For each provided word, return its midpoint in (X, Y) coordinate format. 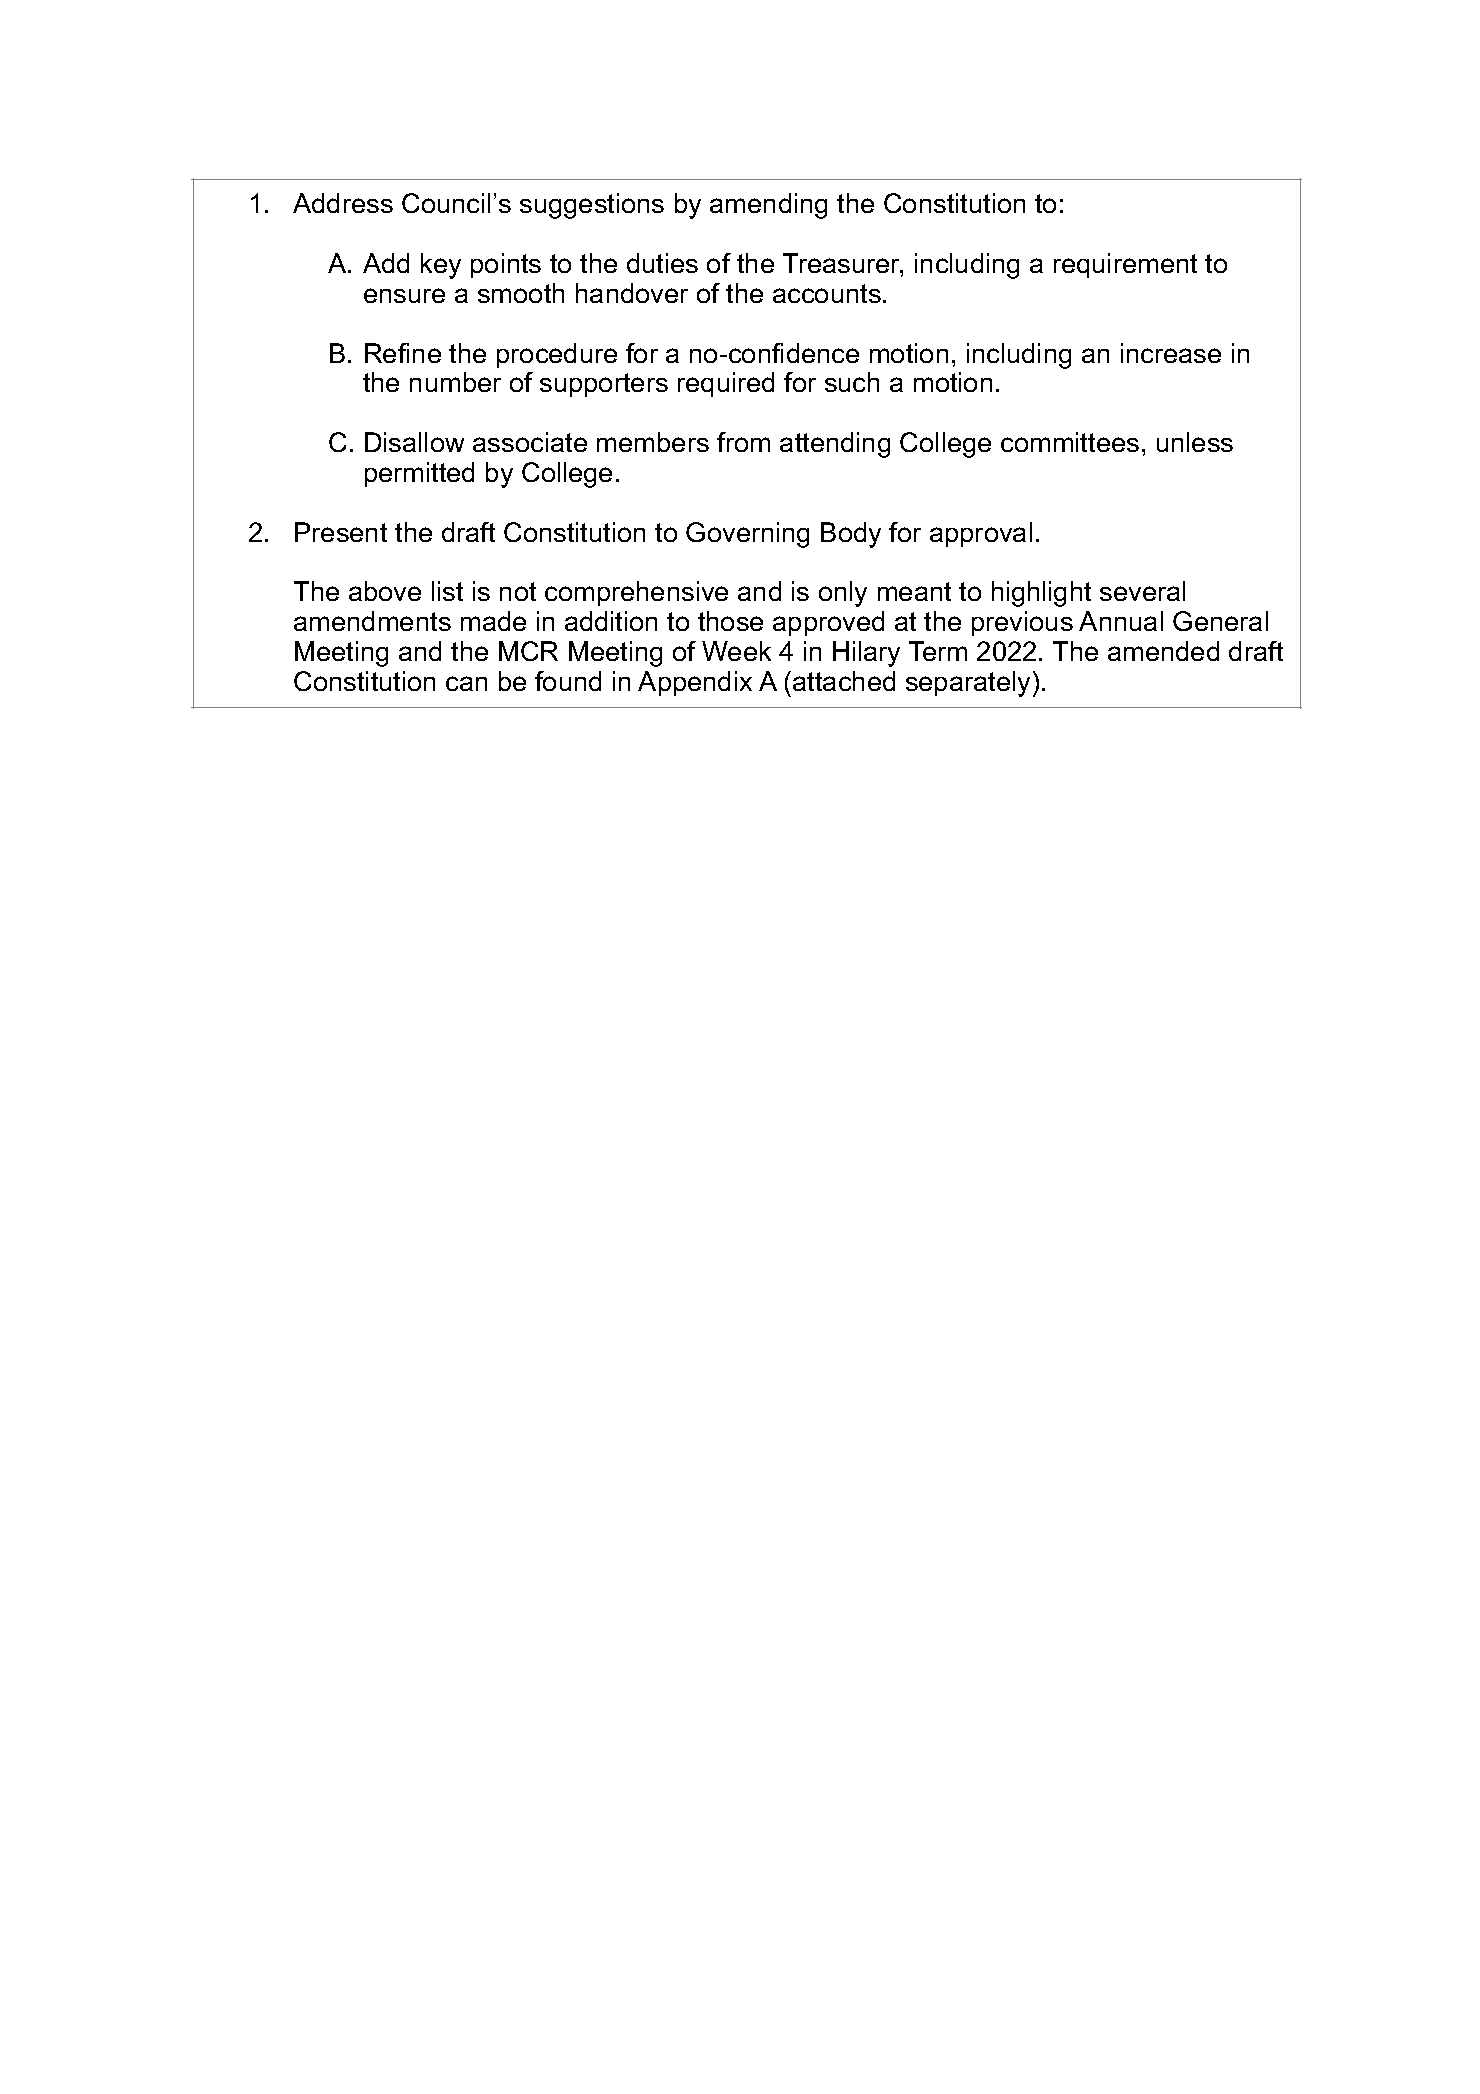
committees (1070, 442)
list (447, 591)
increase (1171, 353)
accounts (827, 293)
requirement (1125, 265)
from (743, 442)
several (1142, 591)
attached (844, 681)
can (466, 683)
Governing (747, 535)
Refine (403, 353)
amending (768, 206)
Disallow (414, 442)
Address (343, 203)
